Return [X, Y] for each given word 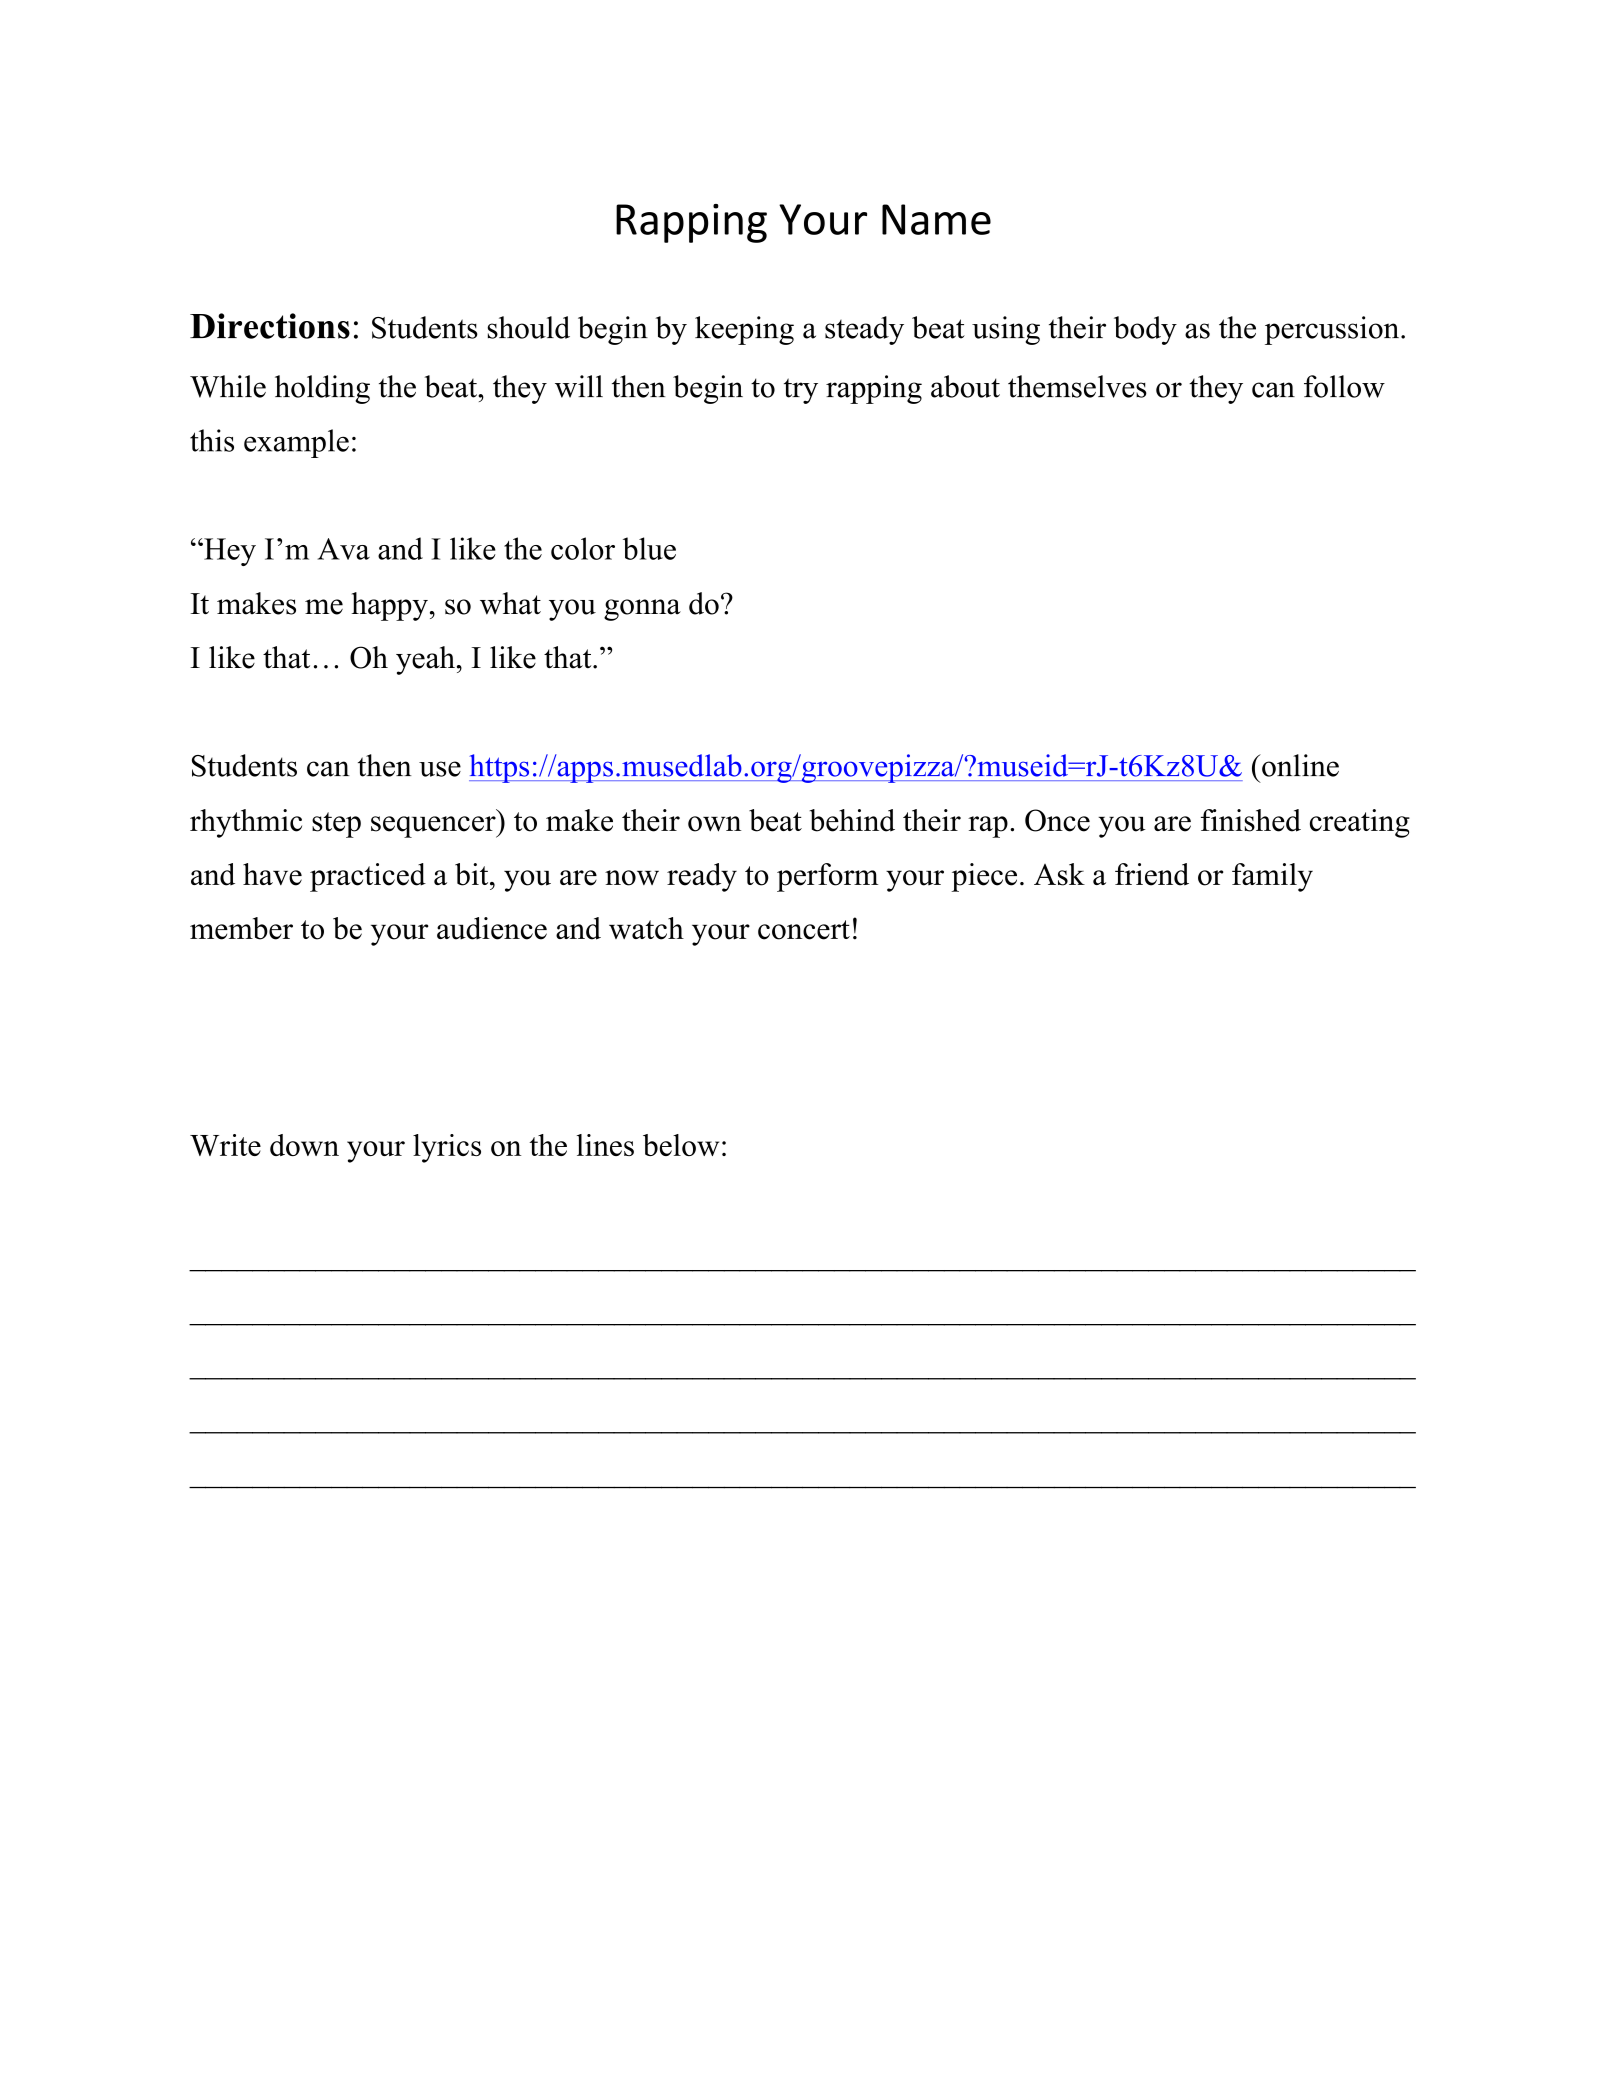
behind [852, 820]
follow [1344, 386]
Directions [270, 326]
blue [649, 548]
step [336, 825]
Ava [343, 549]
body [1145, 330]
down [304, 1145]
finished [1251, 820]
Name [936, 219]
